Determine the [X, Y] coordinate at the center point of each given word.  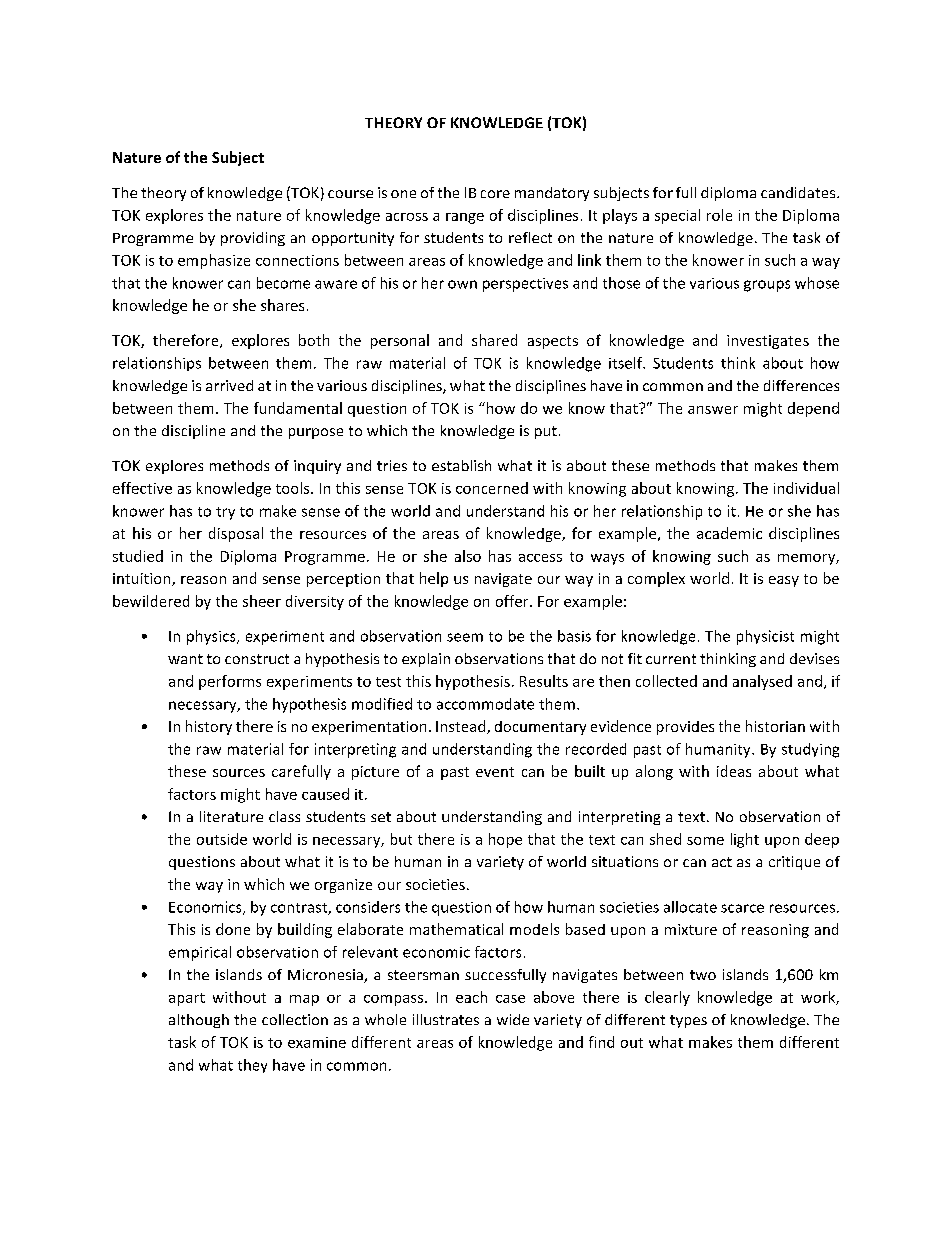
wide [513, 1019]
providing [253, 239]
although [199, 1021]
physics [212, 637]
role [719, 215]
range [465, 218]
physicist [765, 637]
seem [465, 637]
